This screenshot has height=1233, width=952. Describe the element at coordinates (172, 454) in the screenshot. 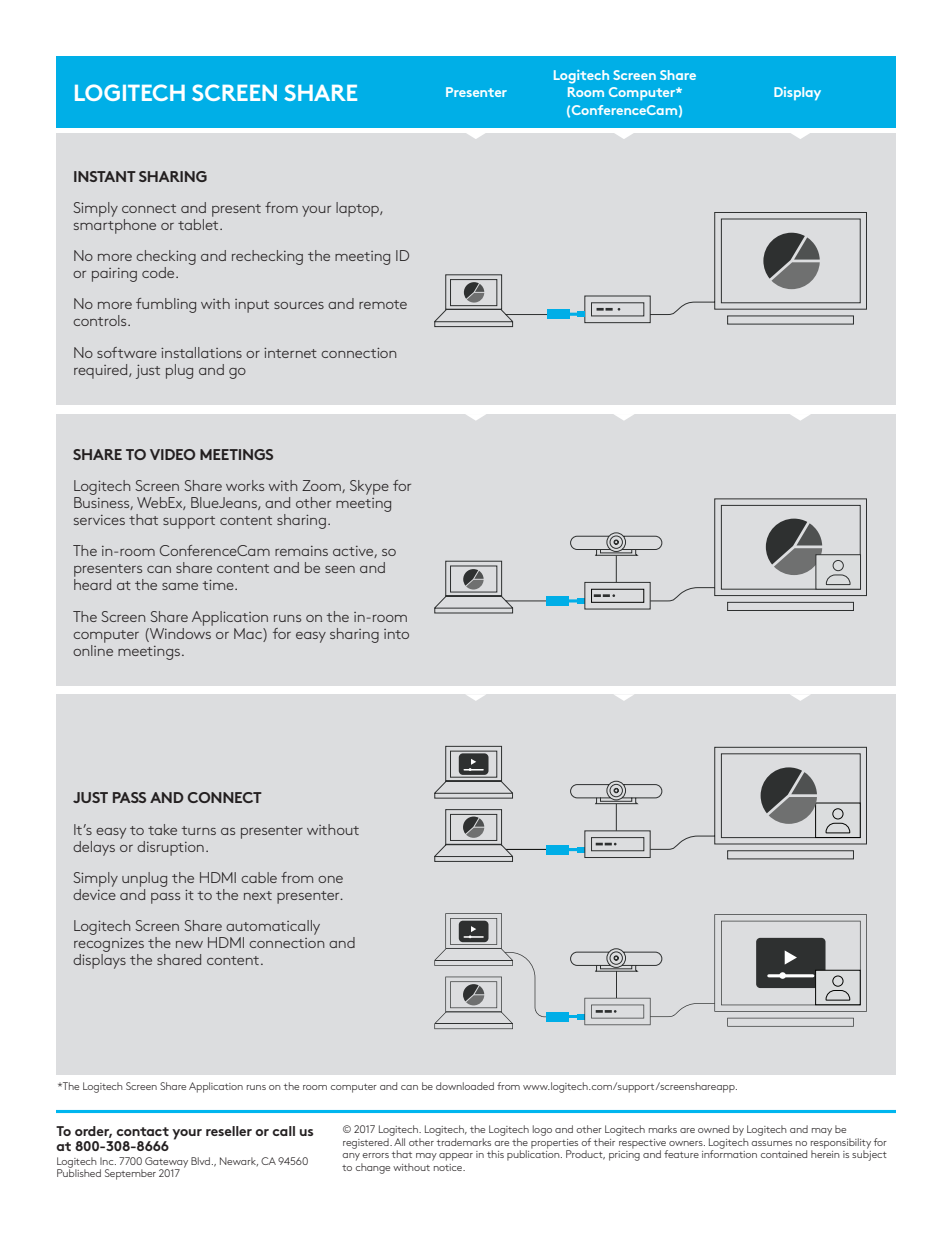

I see `VIDEO` at that location.
